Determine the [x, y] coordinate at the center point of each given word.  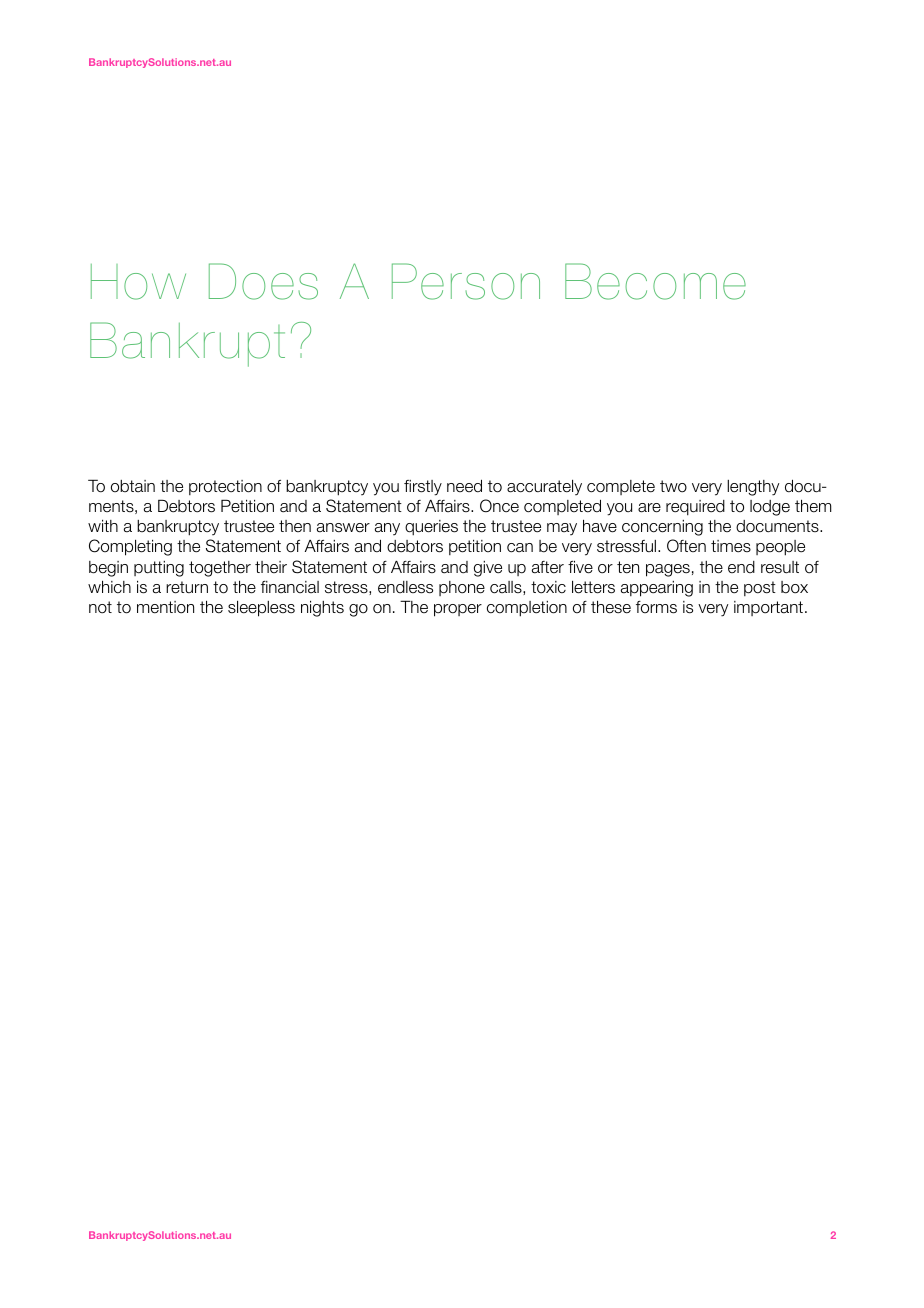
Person [466, 281]
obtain [133, 486]
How [138, 282]
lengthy [753, 488]
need [464, 486]
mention [165, 607]
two [673, 486]
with [103, 525]
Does [263, 281]
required [695, 508]
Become [655, 281]
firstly [423, 488]
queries [431, 527]
